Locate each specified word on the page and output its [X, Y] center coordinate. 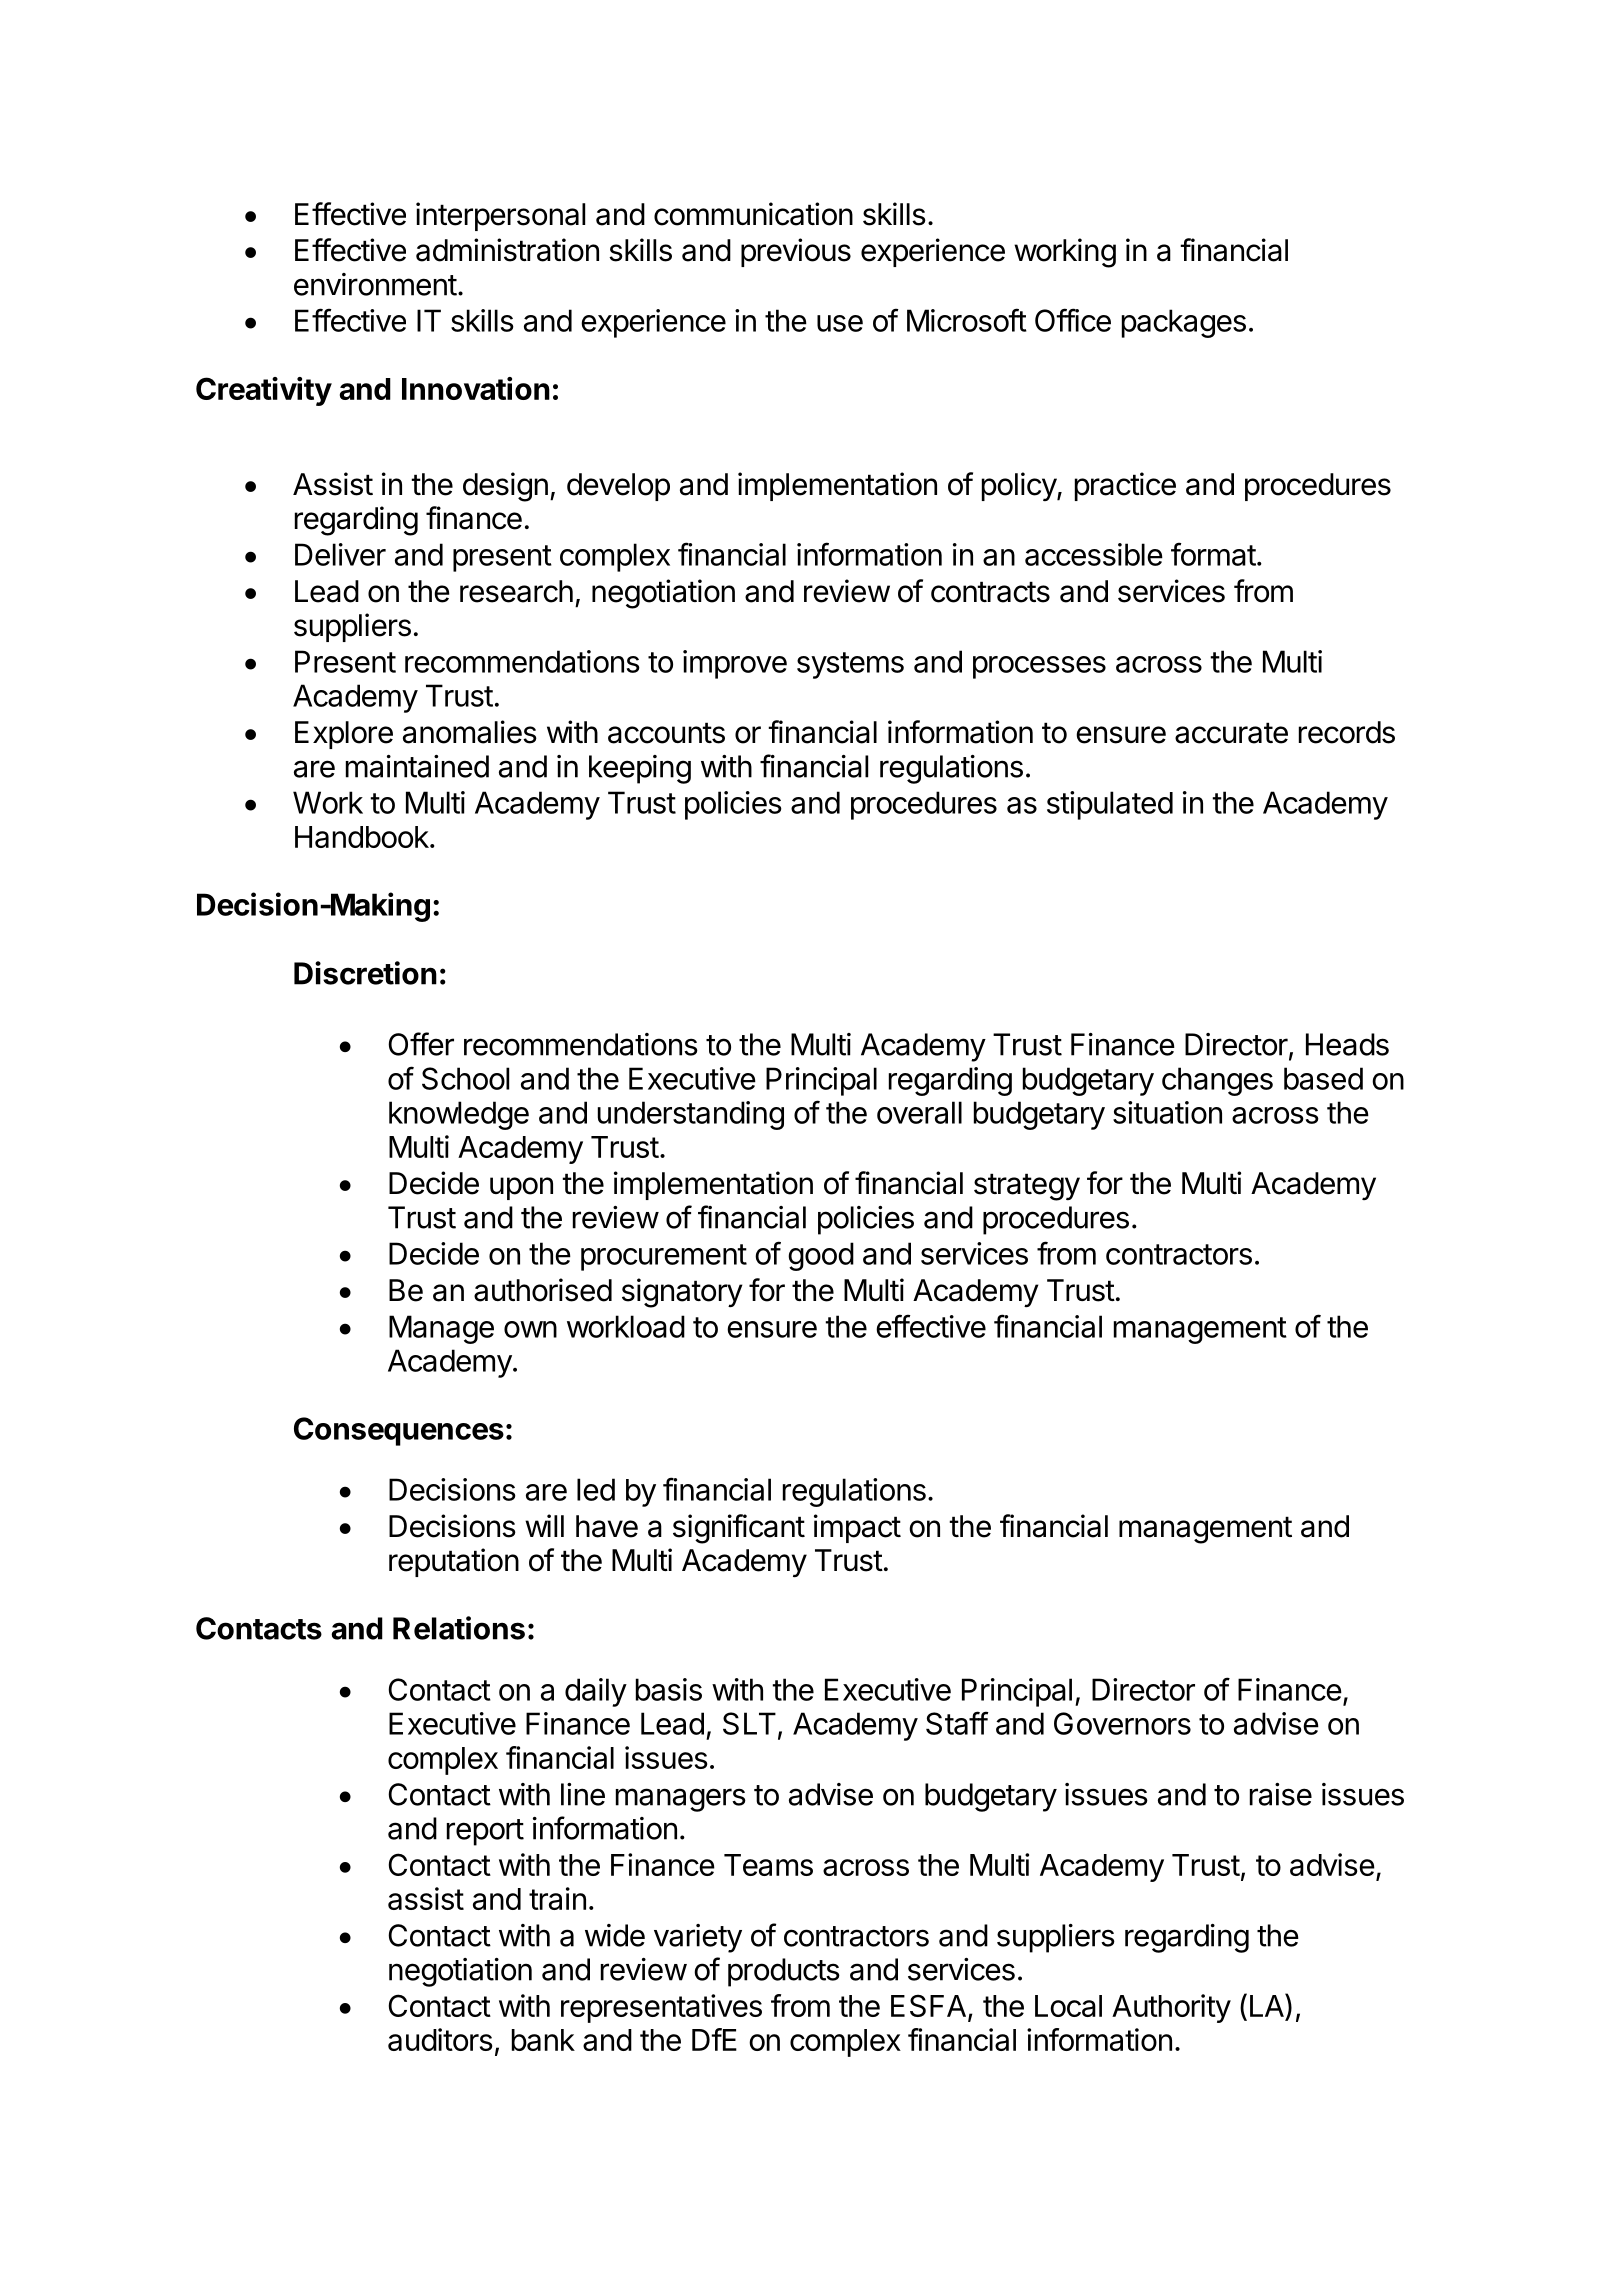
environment [375, 284]
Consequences [399, 1431]
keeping [640, 769]
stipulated [1110, 805]
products [784, 1972]
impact [857, 1528]
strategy [1027, 1187]
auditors [440, 2039]
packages [1184, 323]
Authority [1171, 2008]
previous [796, 252]
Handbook [363, 837]
